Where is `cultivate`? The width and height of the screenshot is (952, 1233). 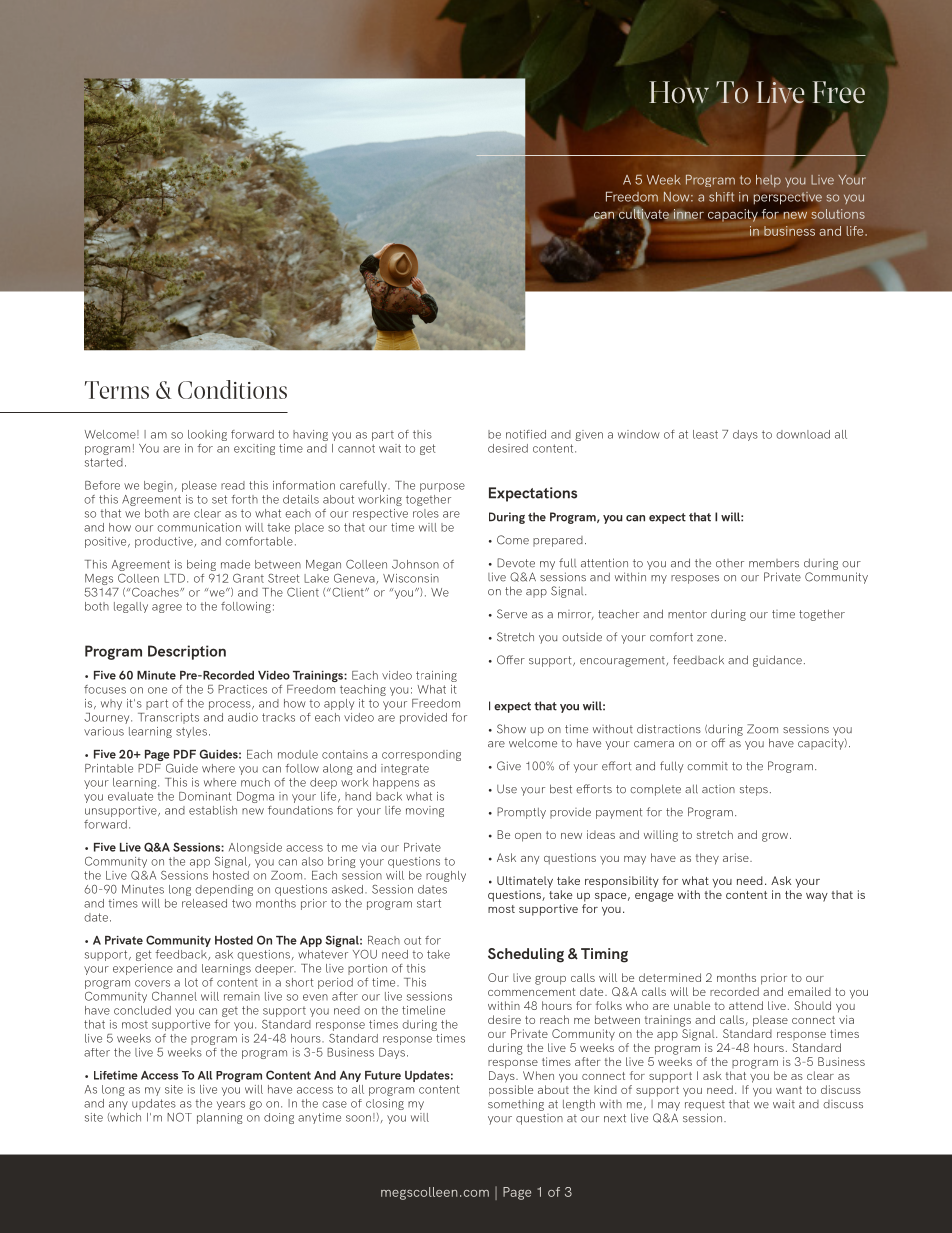
cultivate is located at coordinates (644, 213).
